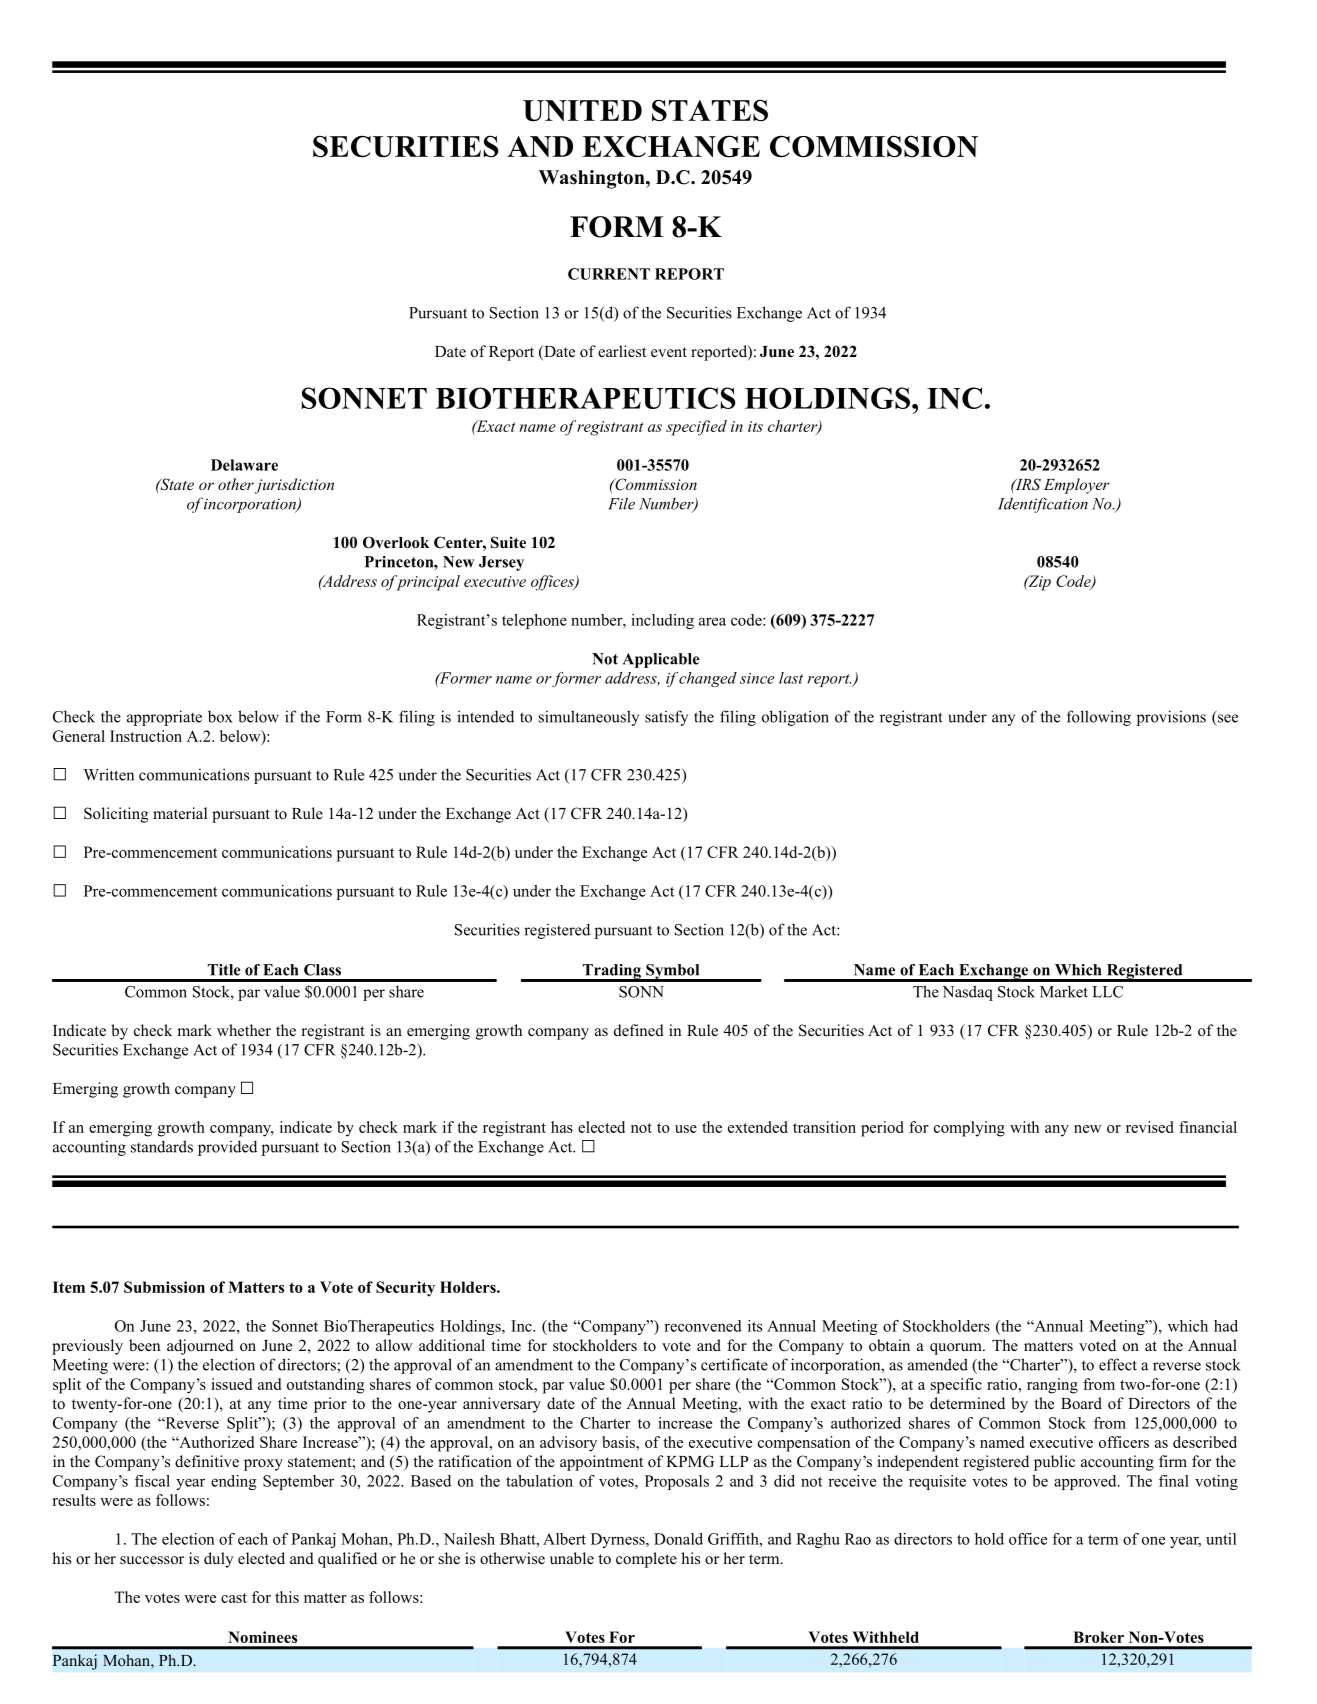 The width and height of the page is (1317, 1704). I want to click on including, so click(662, 621).
